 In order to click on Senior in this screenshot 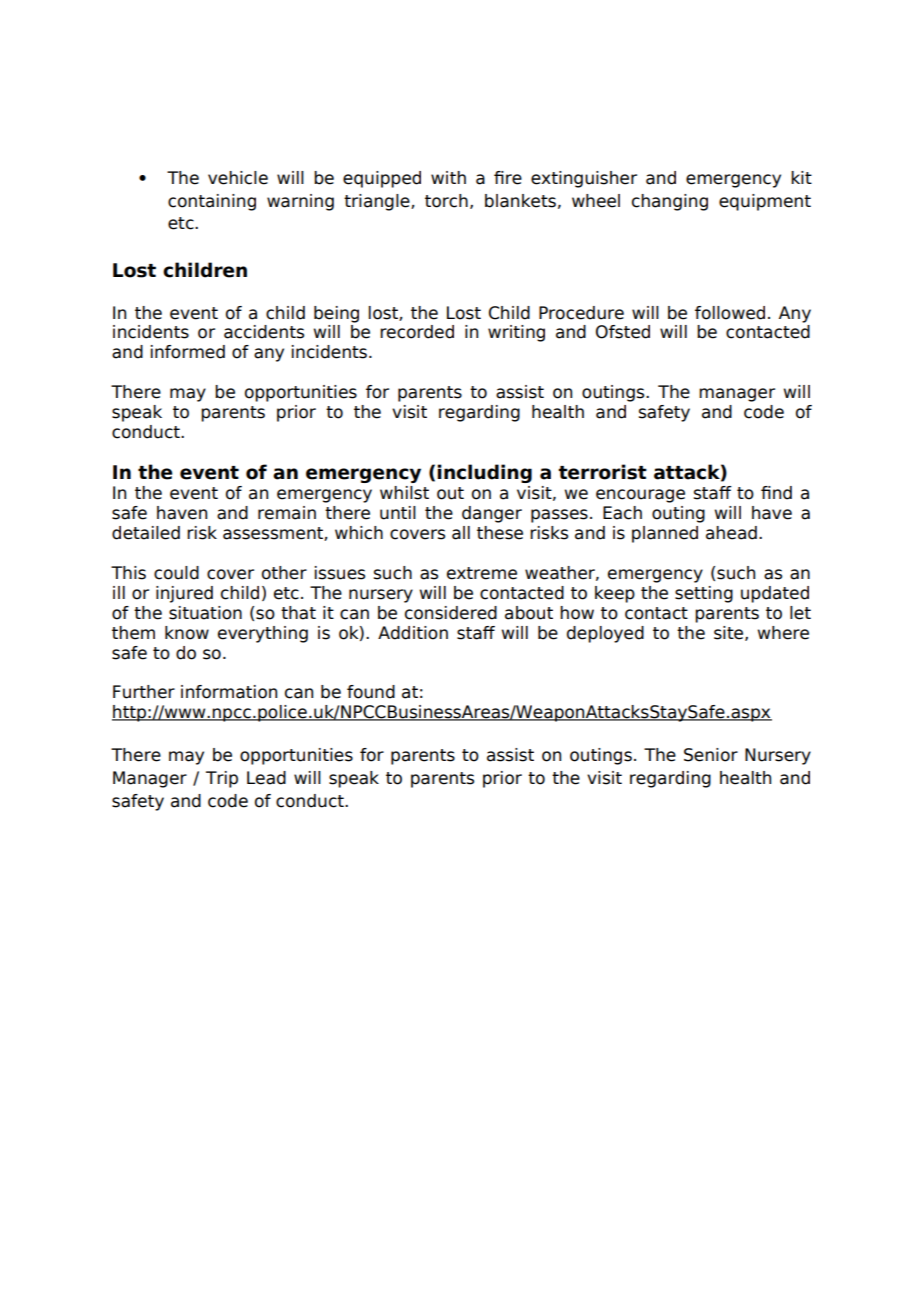, I will do `click(711, 755)`.
